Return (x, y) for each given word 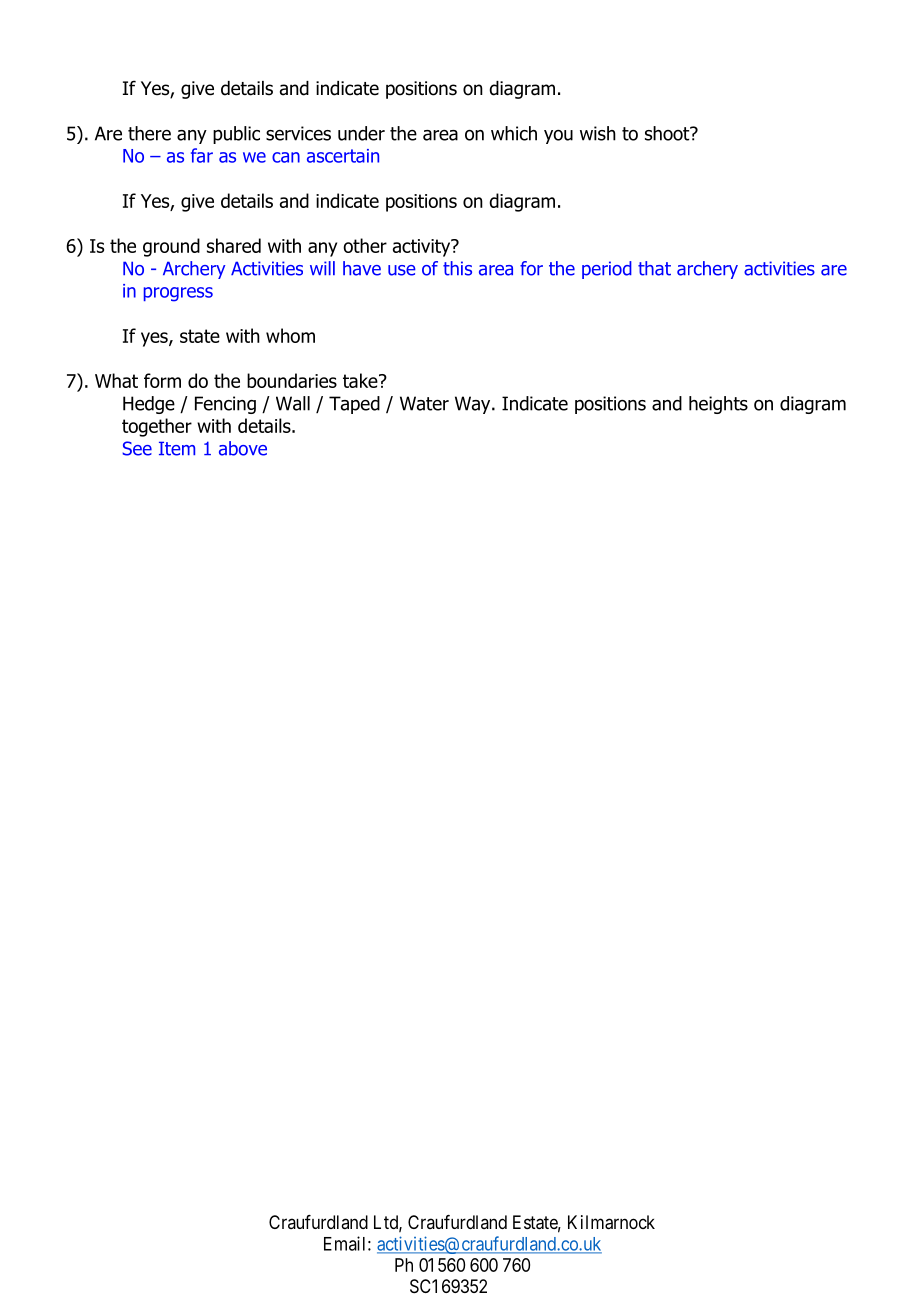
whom (290, 335)
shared (234, 245)
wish (598, 133)
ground (171, 247)
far (202, 155)
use (402, 270)
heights (718, 405)
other (365, 245)
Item (177, 448)
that (654, 268)
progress (178, 294)
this (457, 268)
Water (424, 403)
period (607, 270)
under (361, 133)
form (162, 380)
